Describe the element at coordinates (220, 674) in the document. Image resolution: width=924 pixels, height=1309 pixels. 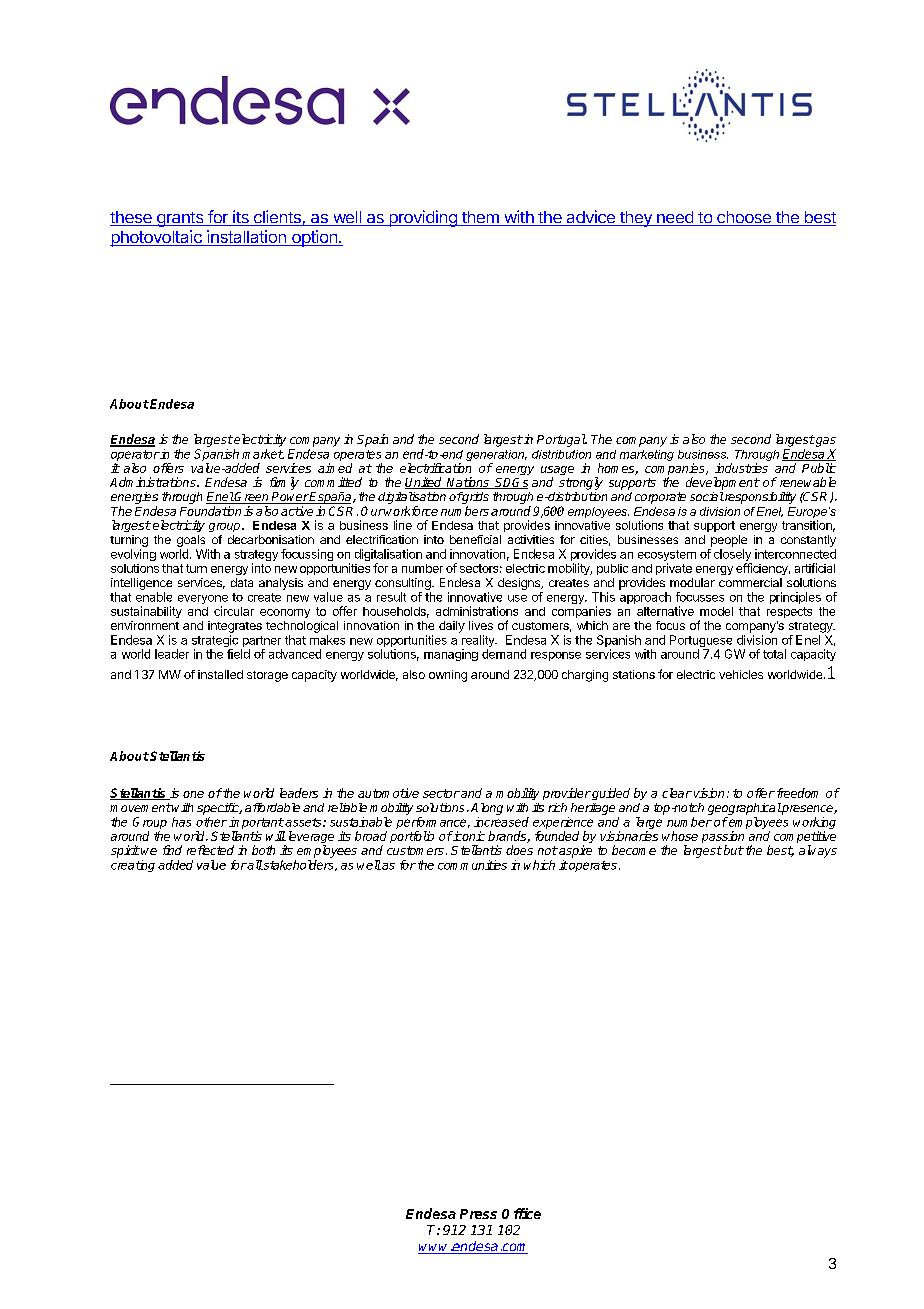
I see `installed` at that location.
